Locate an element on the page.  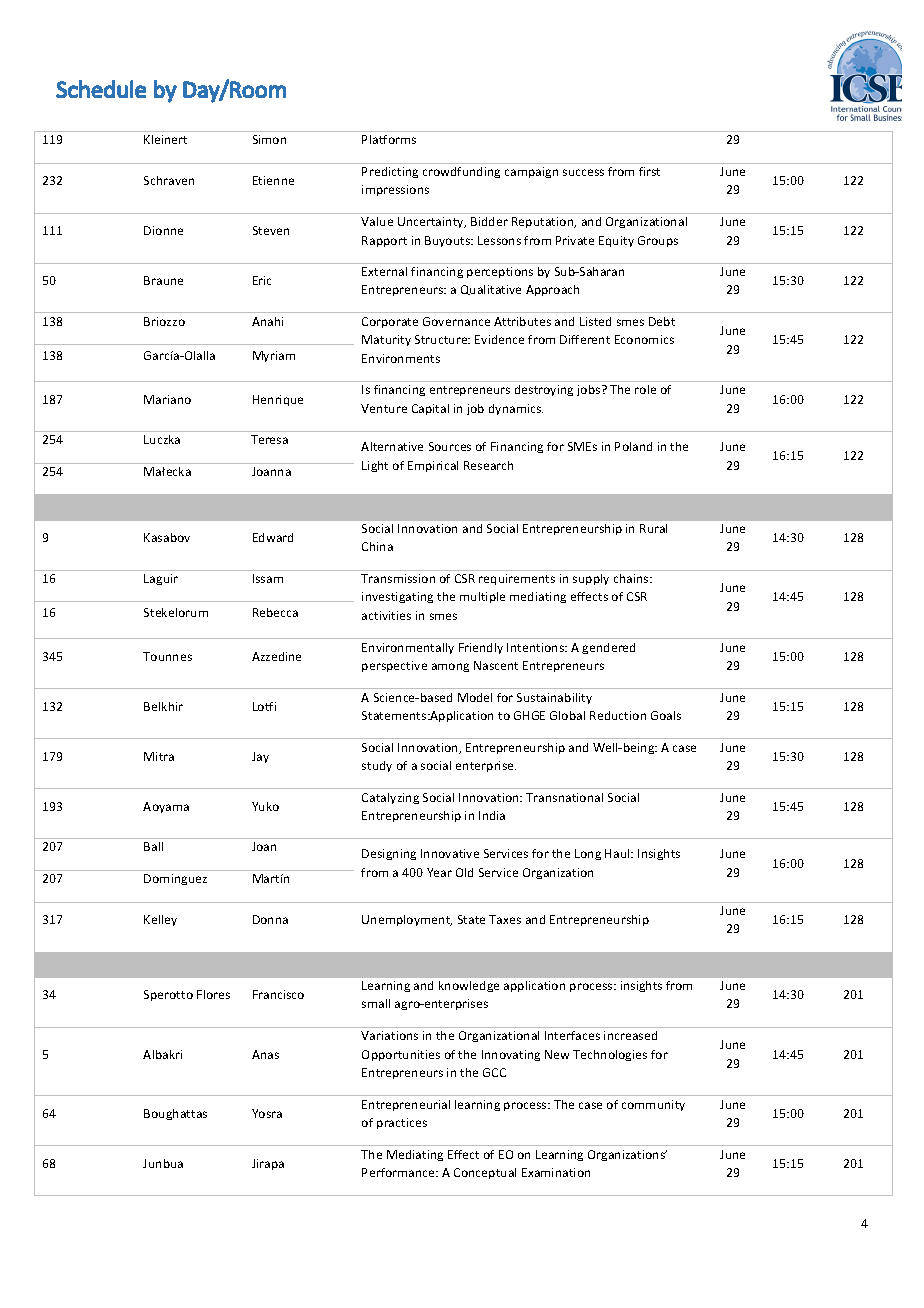
Mariano is located at coordinates (167, 399).
